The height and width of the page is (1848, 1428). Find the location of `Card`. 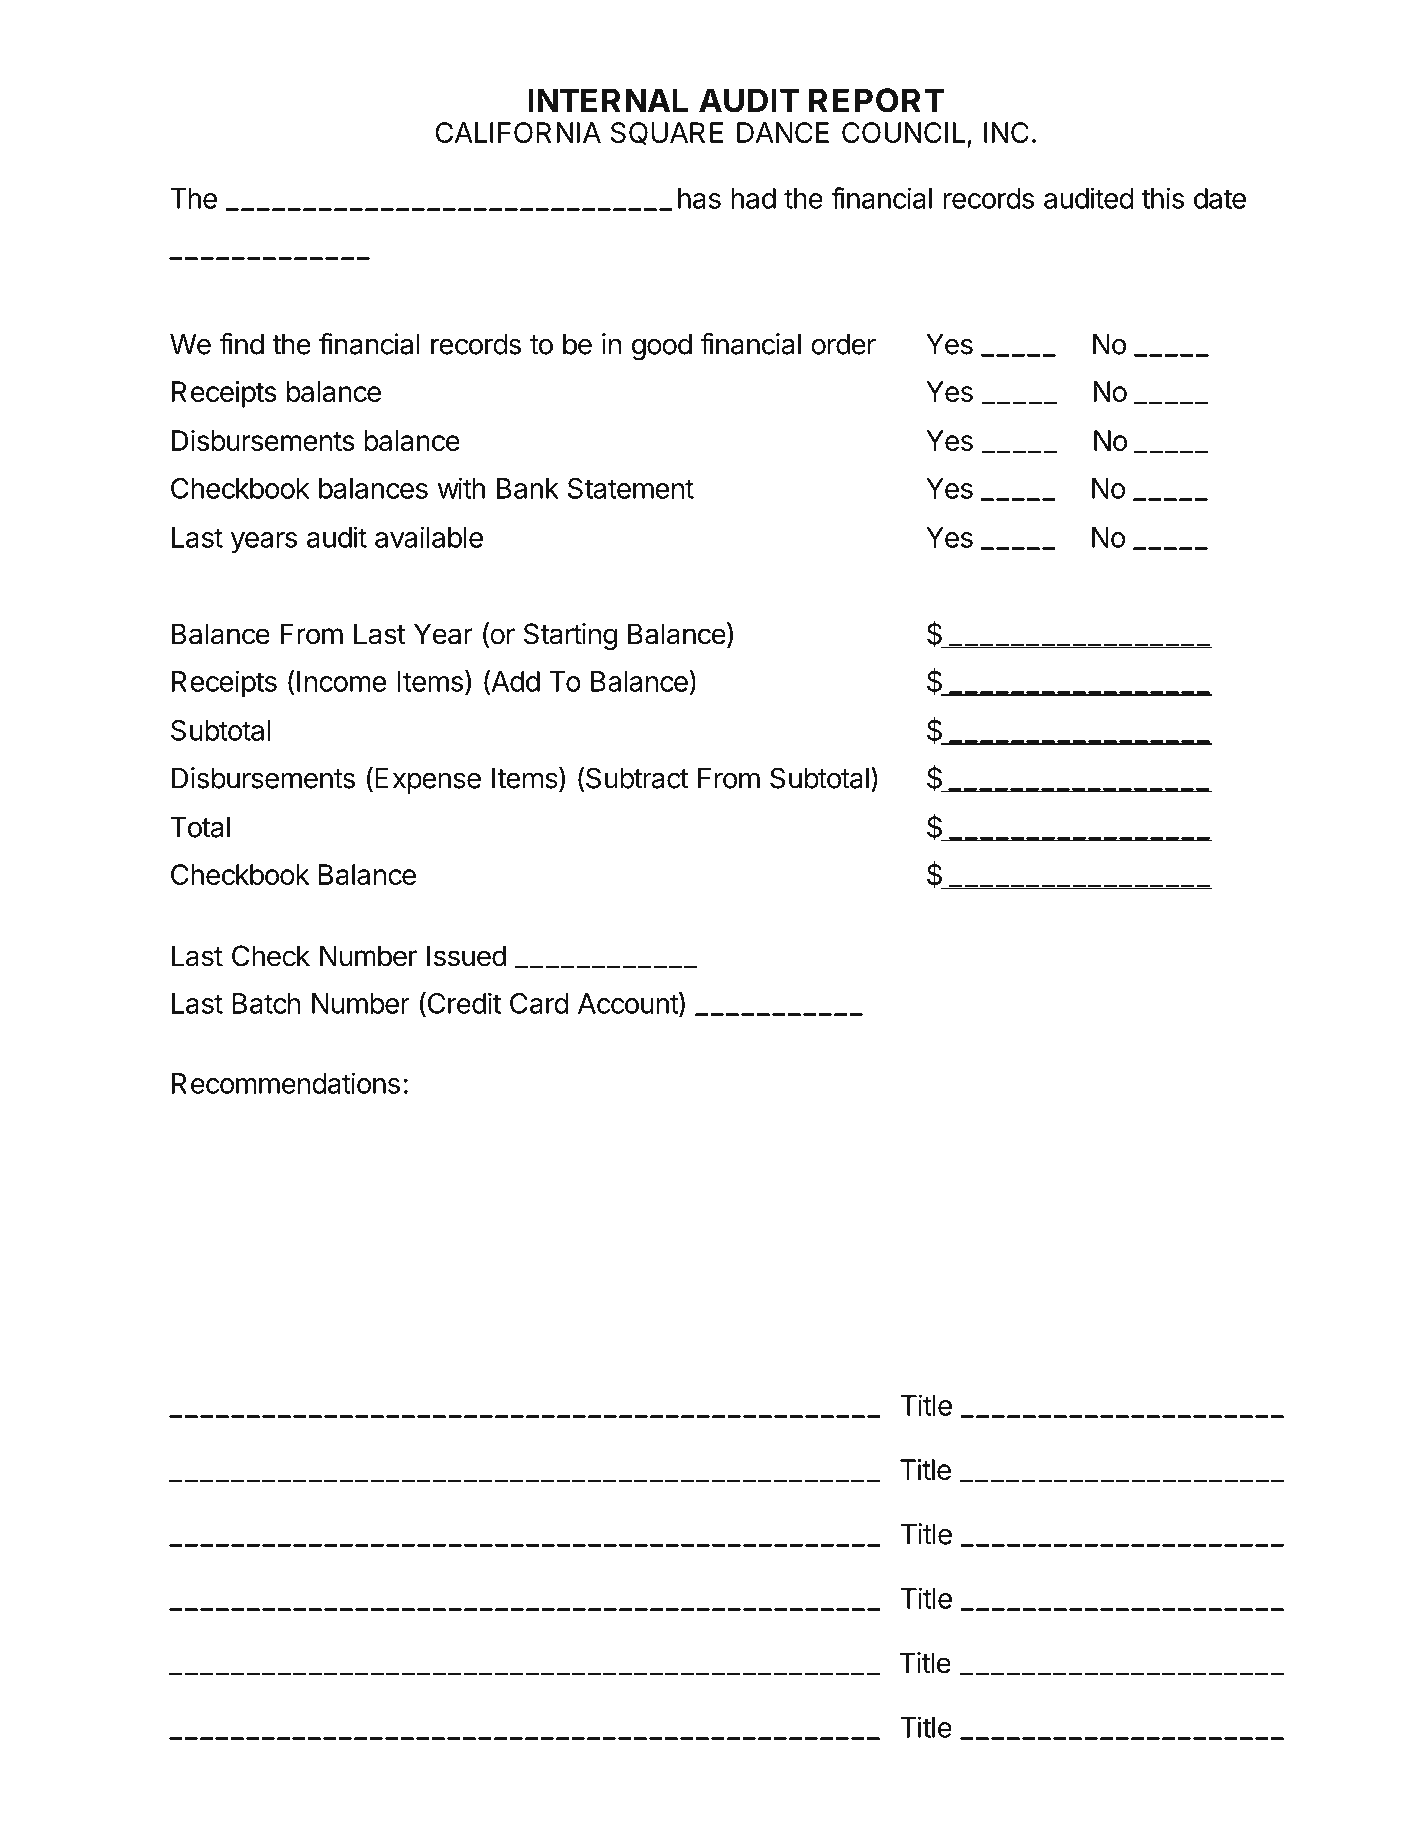

Card is located at coordinates (539, 1003).
